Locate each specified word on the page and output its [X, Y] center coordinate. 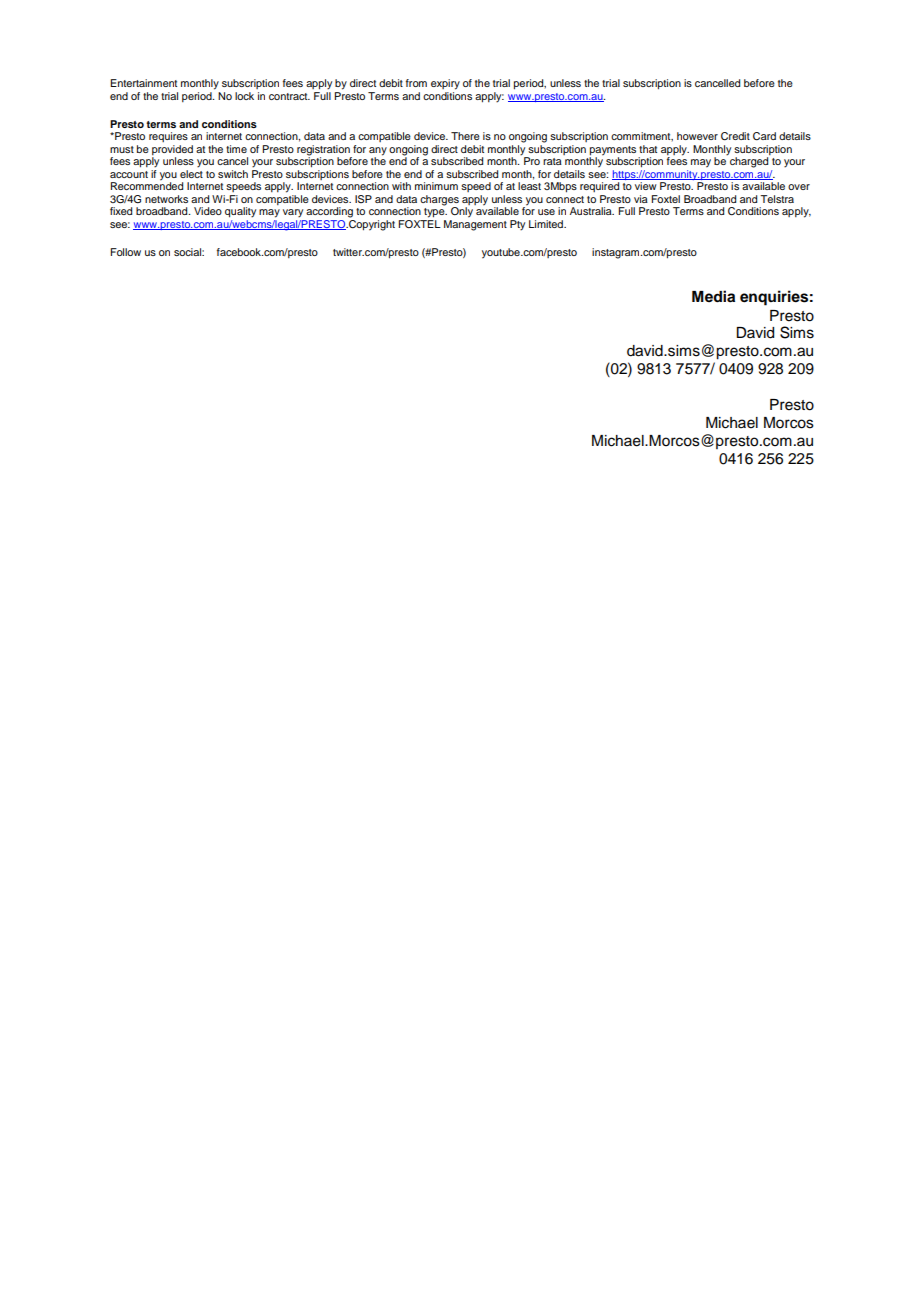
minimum [436, 186]
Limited [547, 224]
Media [713, 296]
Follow [125, 252]
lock [244, 96]
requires [168, 137]
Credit [735, 136]
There [465, 136]
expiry [445, 84]
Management [475, 225]
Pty [517, 225]
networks [166, 199]
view [646, 186]
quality [240, 212]
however [697, 136]
